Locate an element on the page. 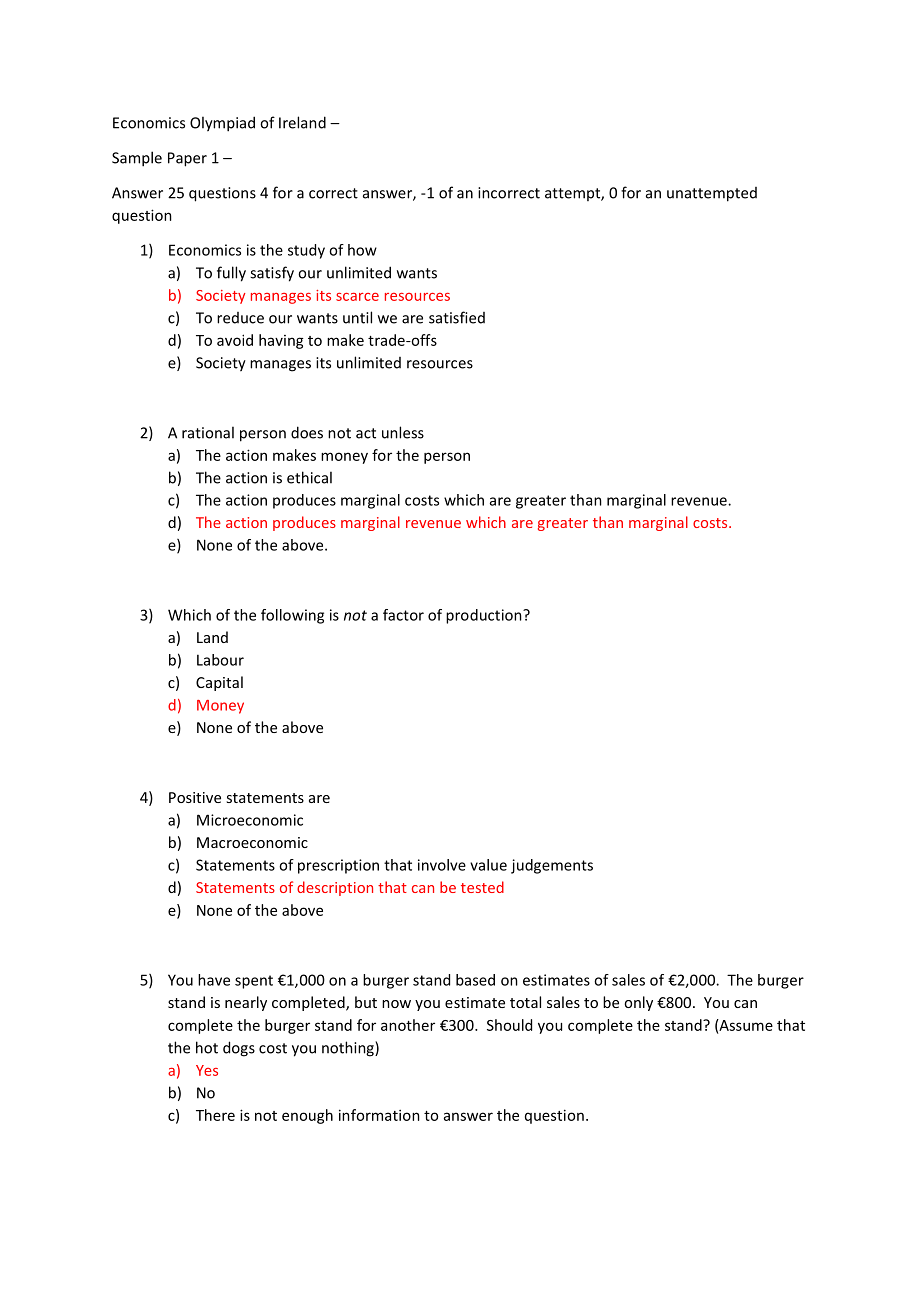 The height and width of the document is (1308, 924). rational is located at coordinates (208, 432).
